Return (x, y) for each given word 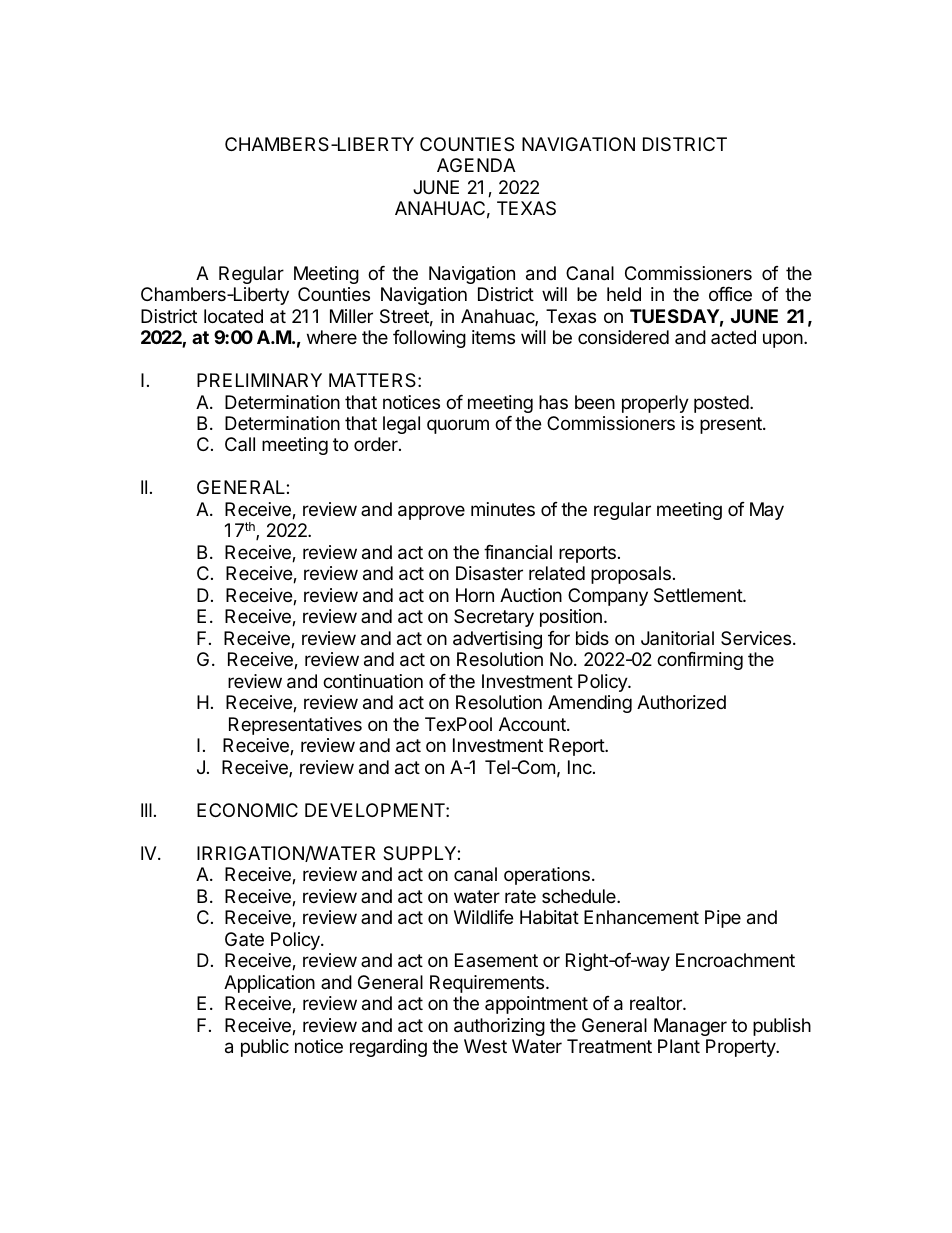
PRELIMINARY (259, 380)
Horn (475, 595)
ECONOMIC (247, 810)
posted (721, 404)
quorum (458, 426)
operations (547, 876)
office (730, 294)
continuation (373, 681)
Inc (581, 767)
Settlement (699, 595)
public (265, 1048)
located (233, 316)
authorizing (499, 1027)
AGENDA (476, 165)
